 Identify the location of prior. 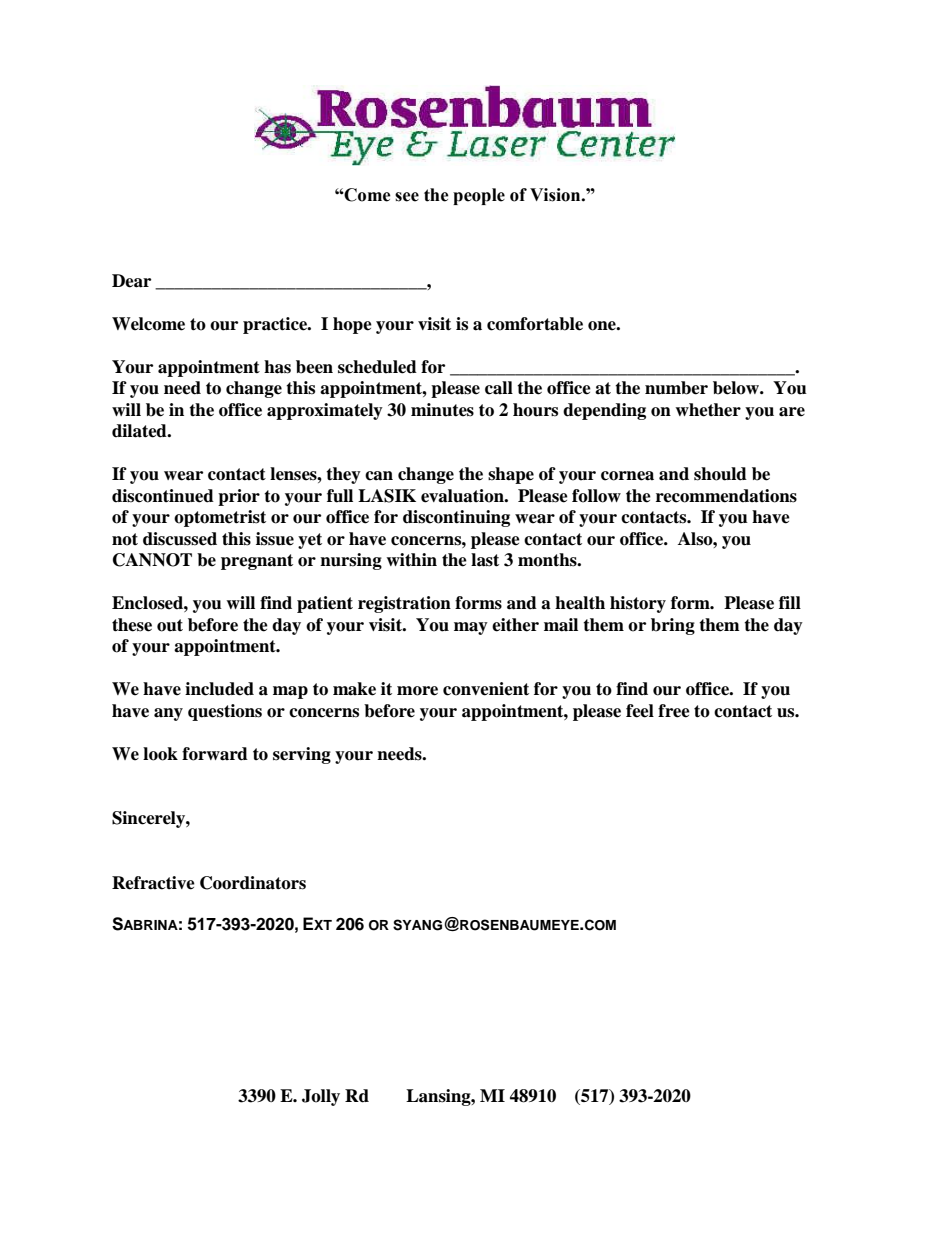
(239, 497).
